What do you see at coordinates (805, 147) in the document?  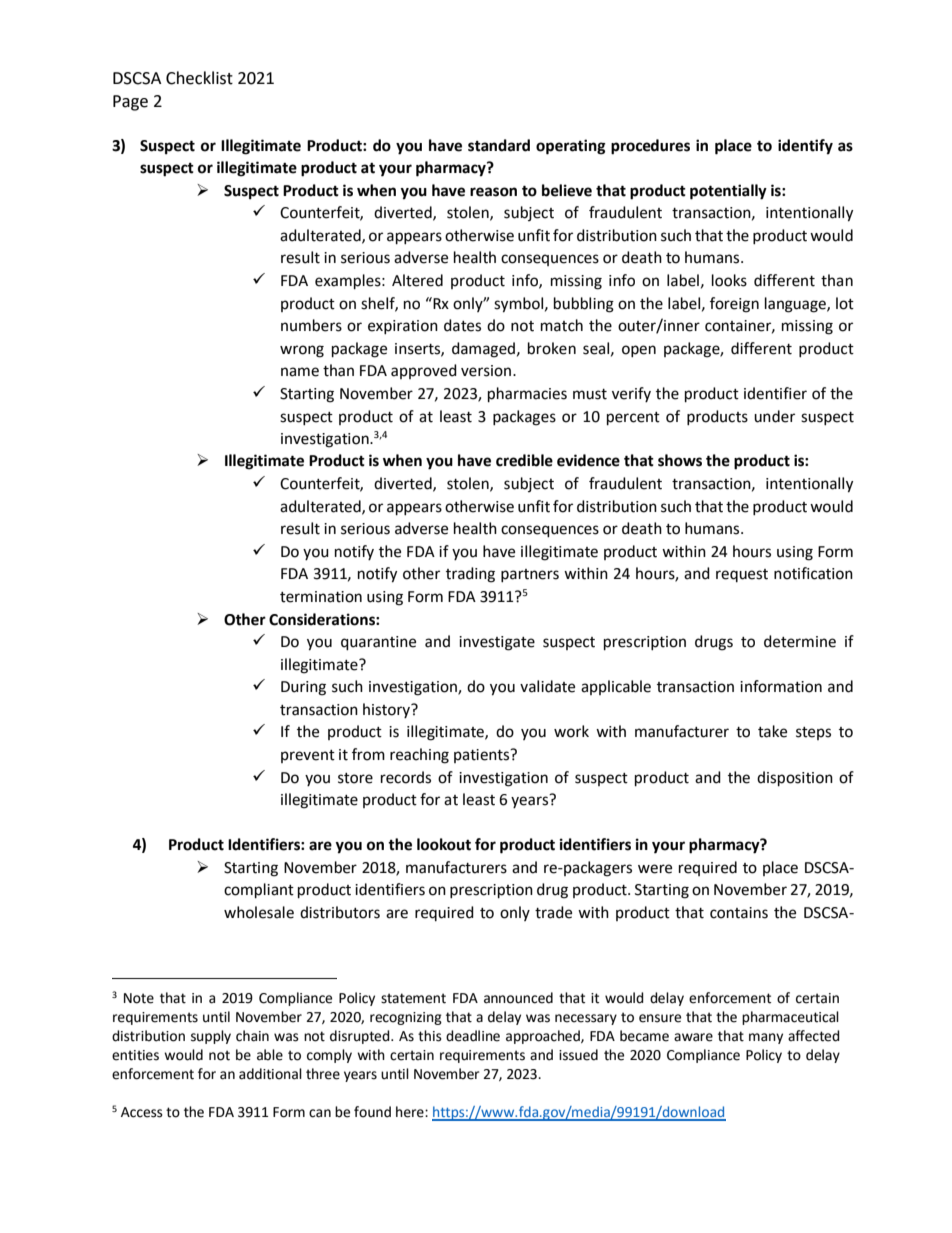 I see `identify` at bounding box center [805, 147].
